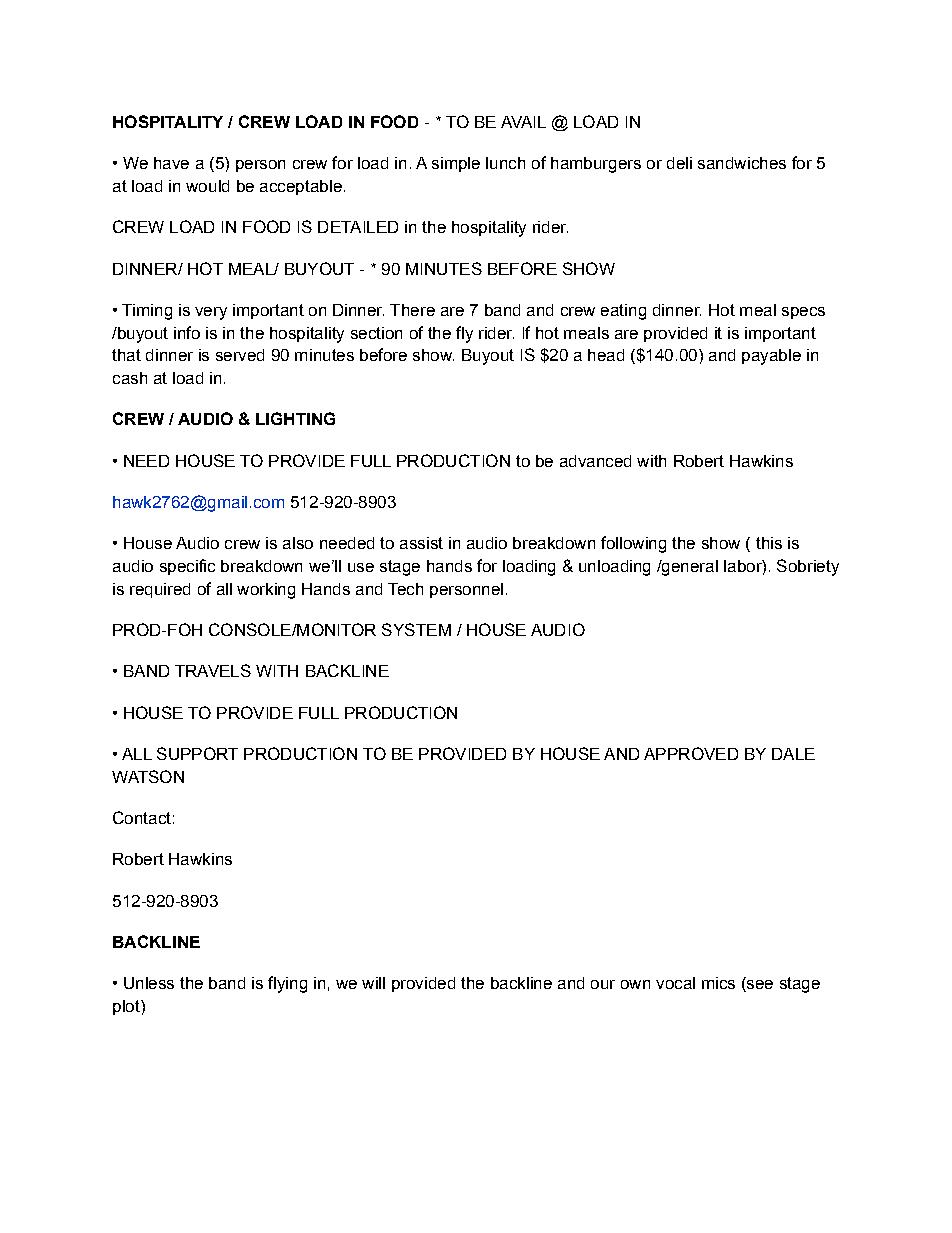 The height and width of the screenshot is (1233, 952). What do you see at coordinates (771, 357) in the screenshot?
I see `payable` at bounding box center [771, 357].
